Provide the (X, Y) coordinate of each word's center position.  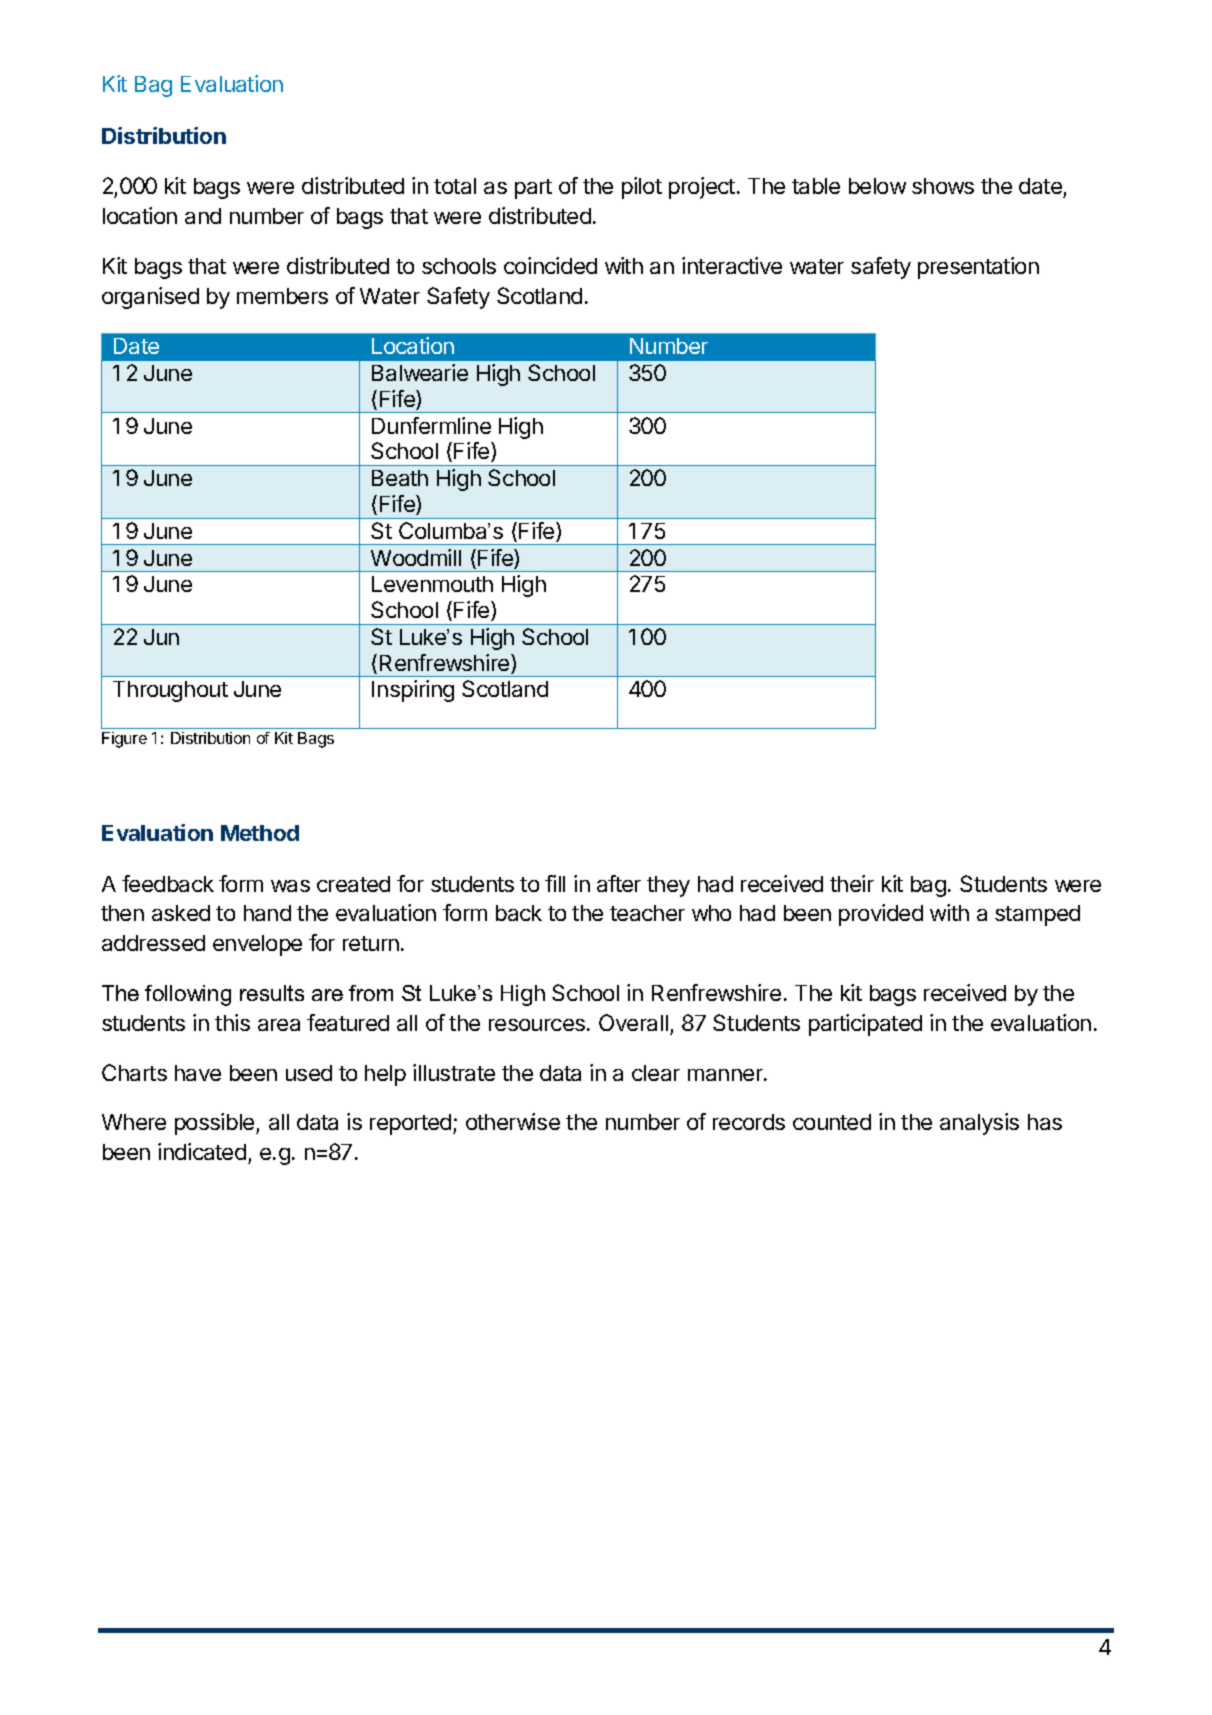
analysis (979, 1124)
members (282, 296)
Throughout (170, 691)
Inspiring (413, 691)
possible (216, 1124)
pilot (642, 188)
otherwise (513, 1121)
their (852, 883)
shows (943, 186)
